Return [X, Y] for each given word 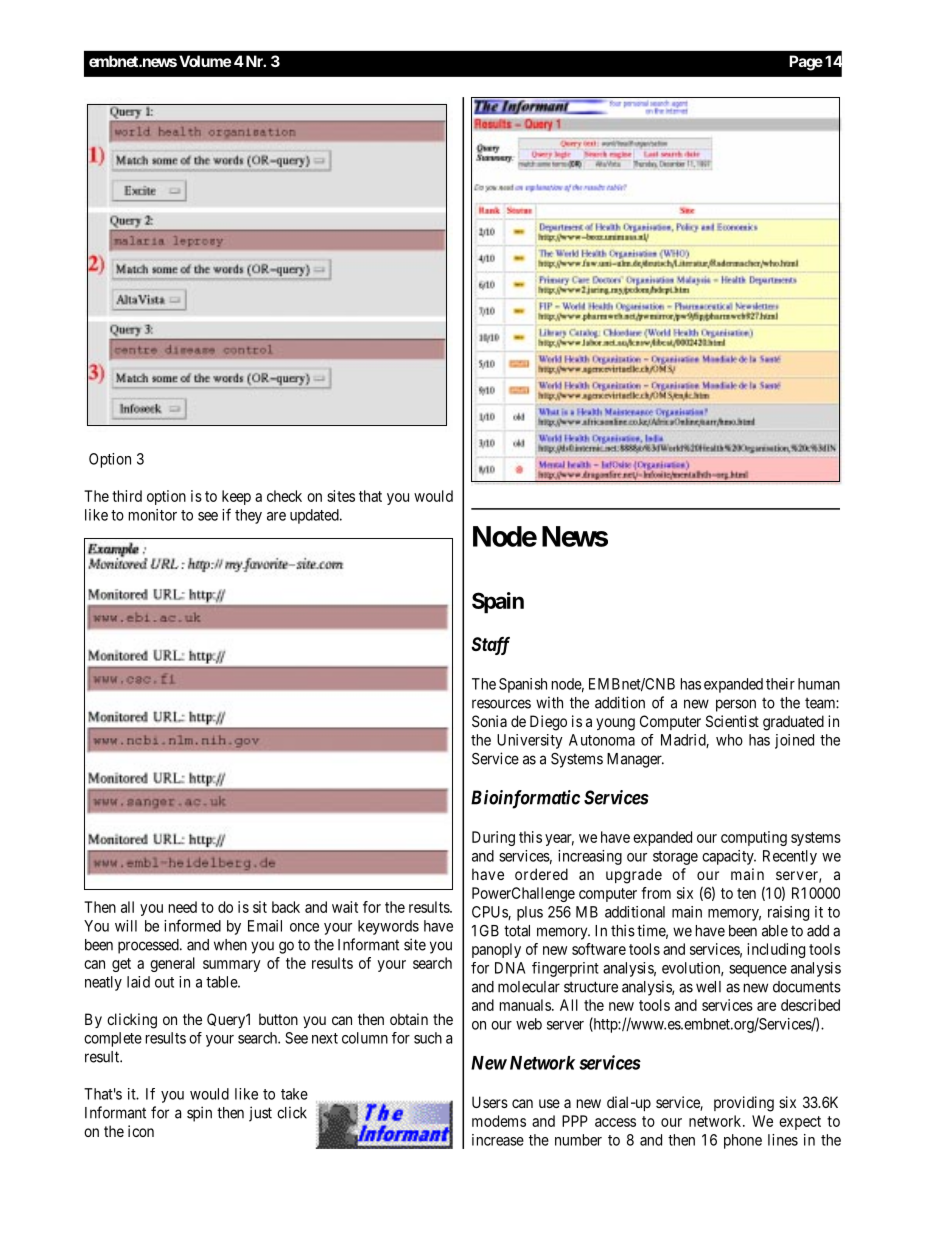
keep [236, 497]
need [183, 907]
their [780, 684]
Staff [491, 646]
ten [746, 893]
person [736, 705]
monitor [153, 515]
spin [199, 1114]
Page [806, 63]
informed [192, 925]
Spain [498, 603]
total [517, 931]
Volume [205, 61]
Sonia [489, 721]
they [248, 516]
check [284, 496]
